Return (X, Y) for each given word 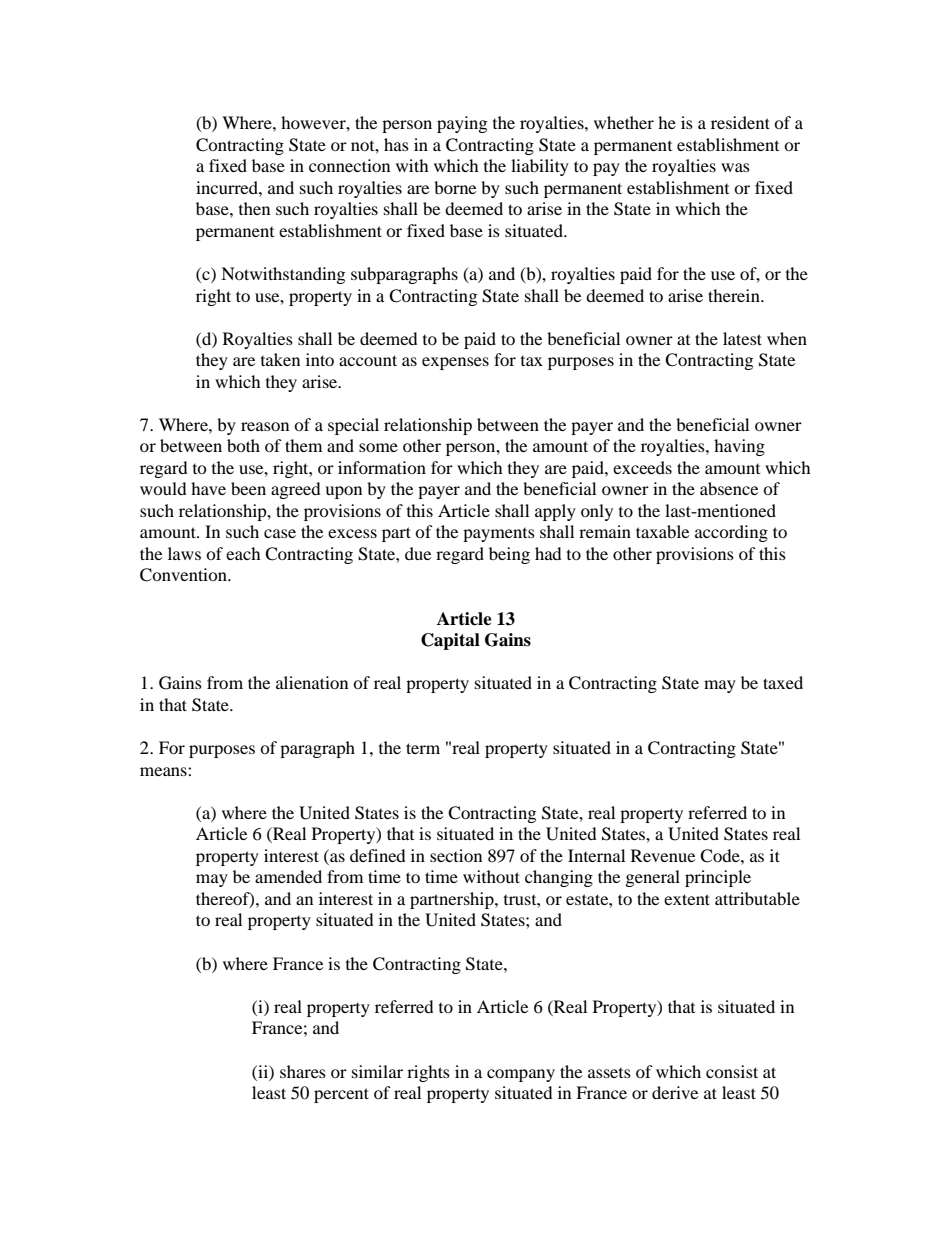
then (254, 208)
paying (462, 124)
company (521, 1075)
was (735, 167)
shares (303, 1071)
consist (732, 1071)
